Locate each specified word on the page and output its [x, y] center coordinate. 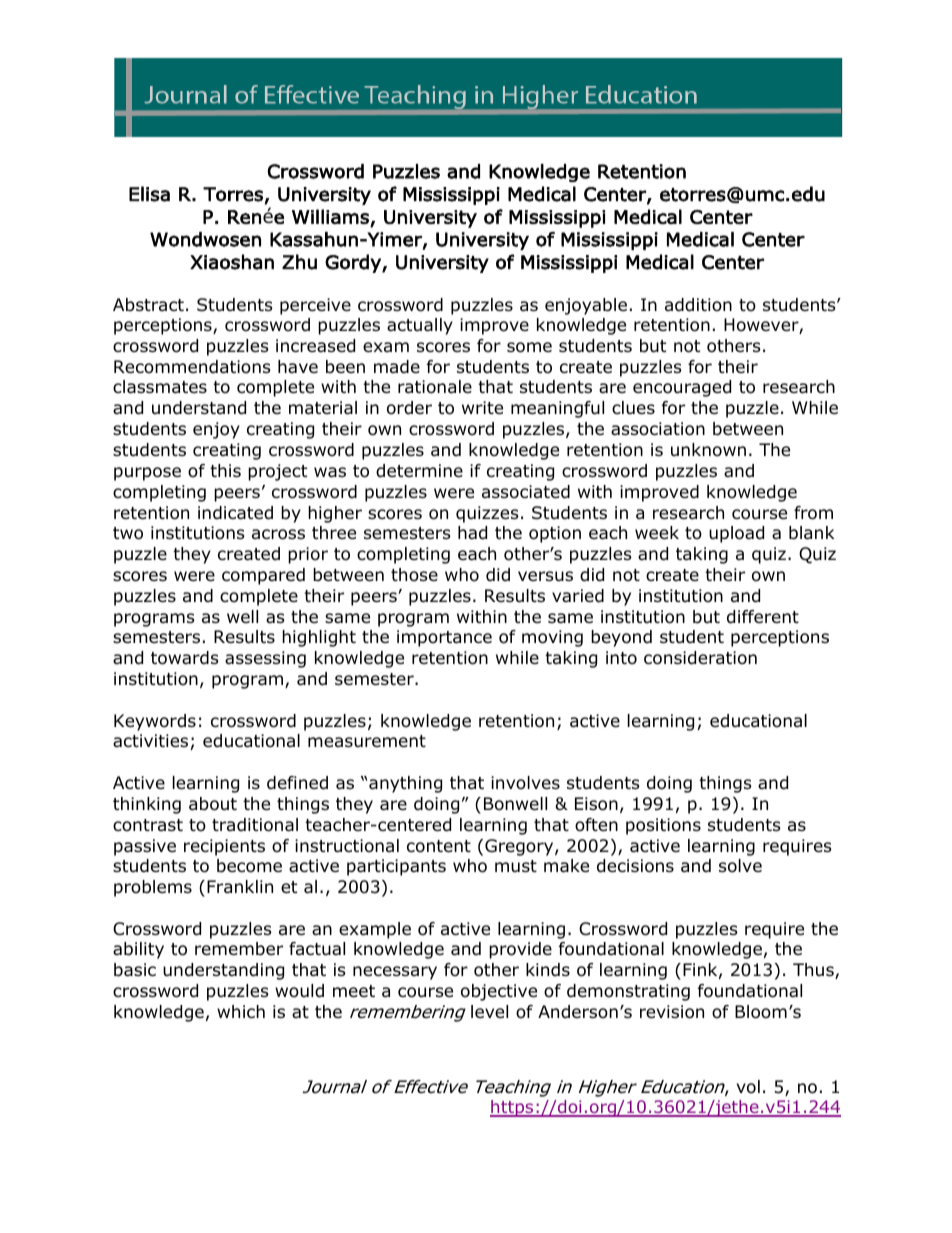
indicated [235, 513]
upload [736, 534]
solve [740, 866]
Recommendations [192, 367]
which [241, 1011]
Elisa [149, 194]
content [439, 846]
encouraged [682, 388]
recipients [224, 847]
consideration [700, 658]
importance [444, 638]
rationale [435, 387]
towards [185, 658]
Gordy [354, 263]
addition [698, 305]
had [472, 533]
